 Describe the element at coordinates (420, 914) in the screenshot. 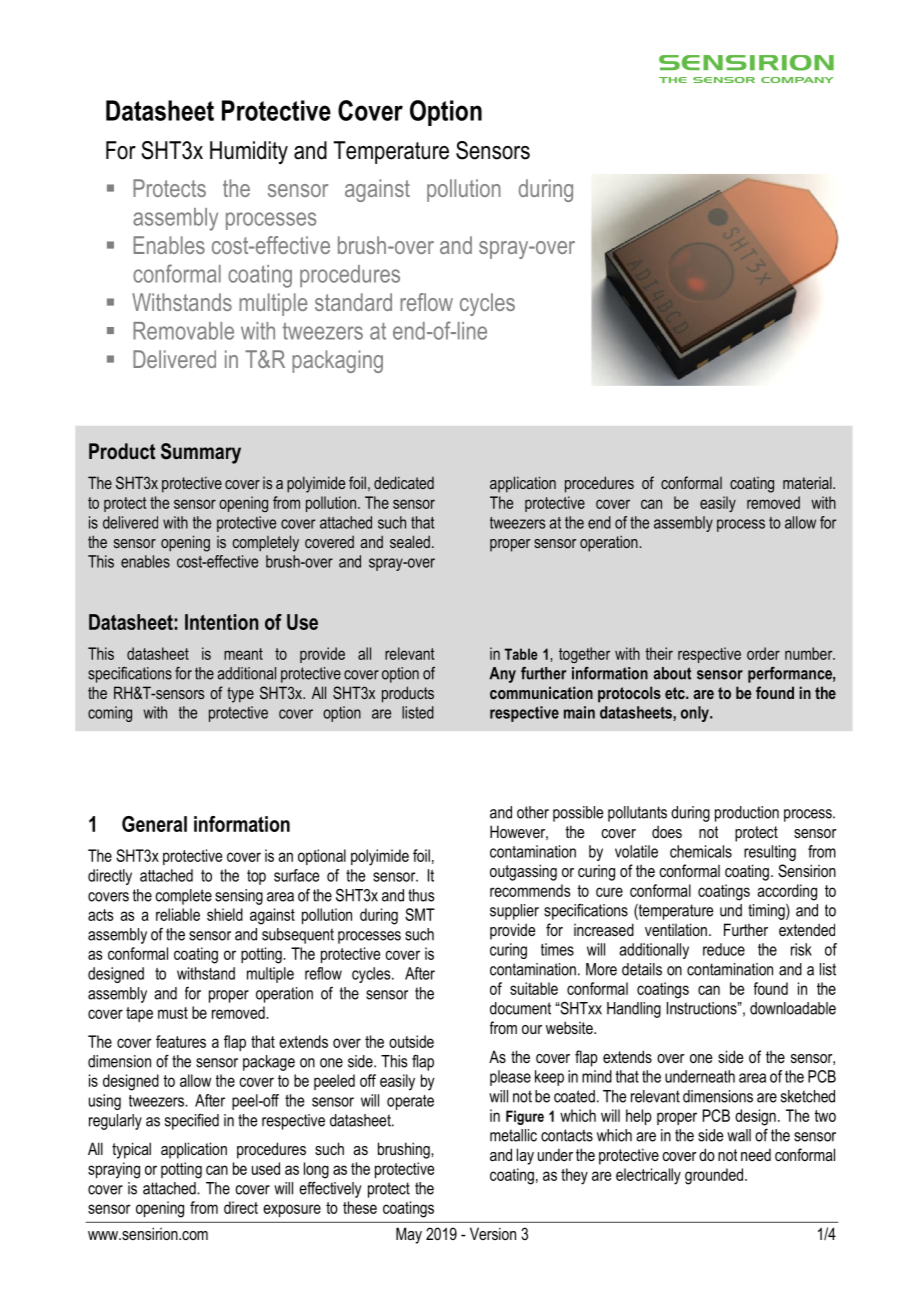

I see `SMT` at that location.
